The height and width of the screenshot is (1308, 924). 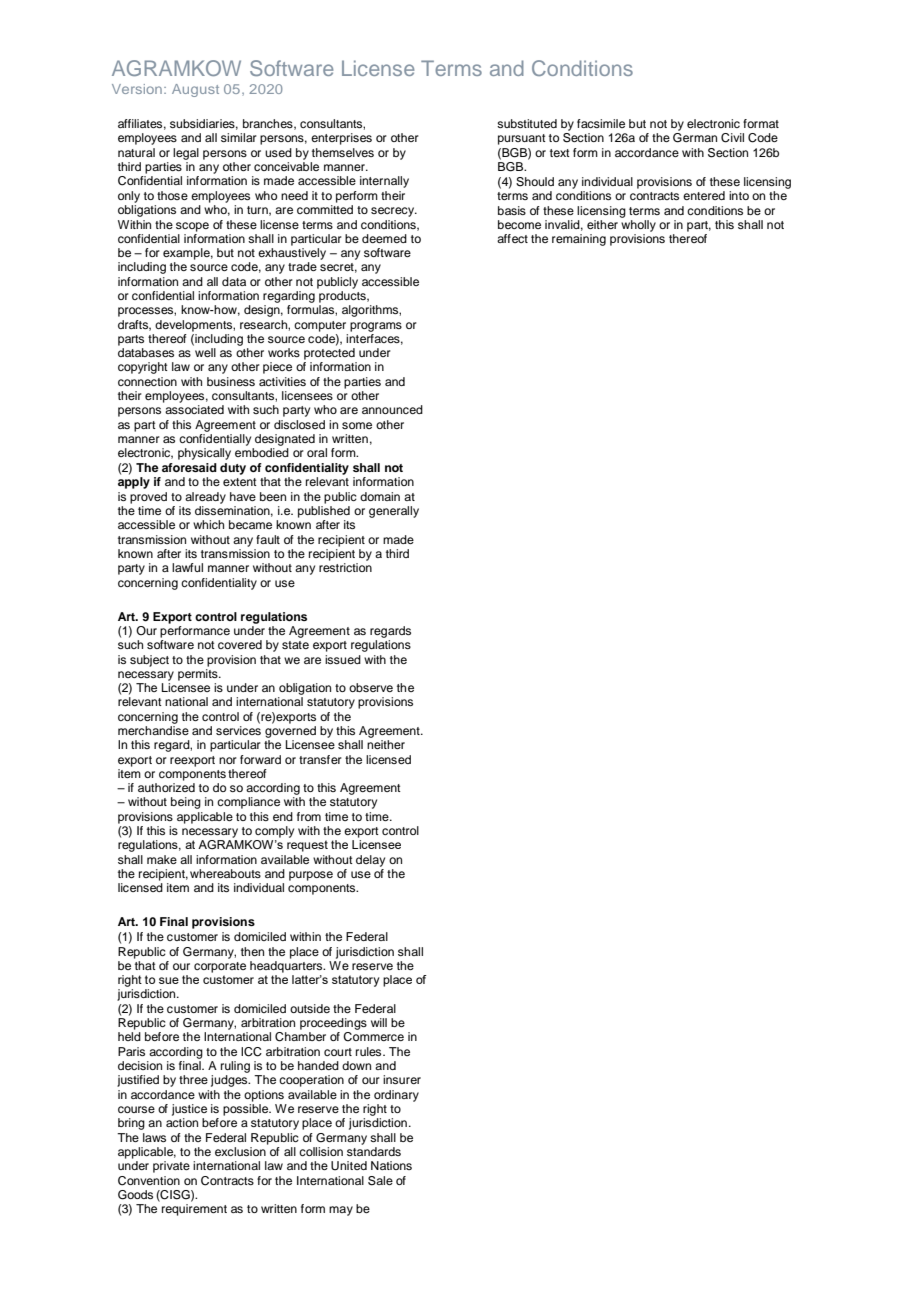 I want to click on will, so click(x=379, y=1022).
